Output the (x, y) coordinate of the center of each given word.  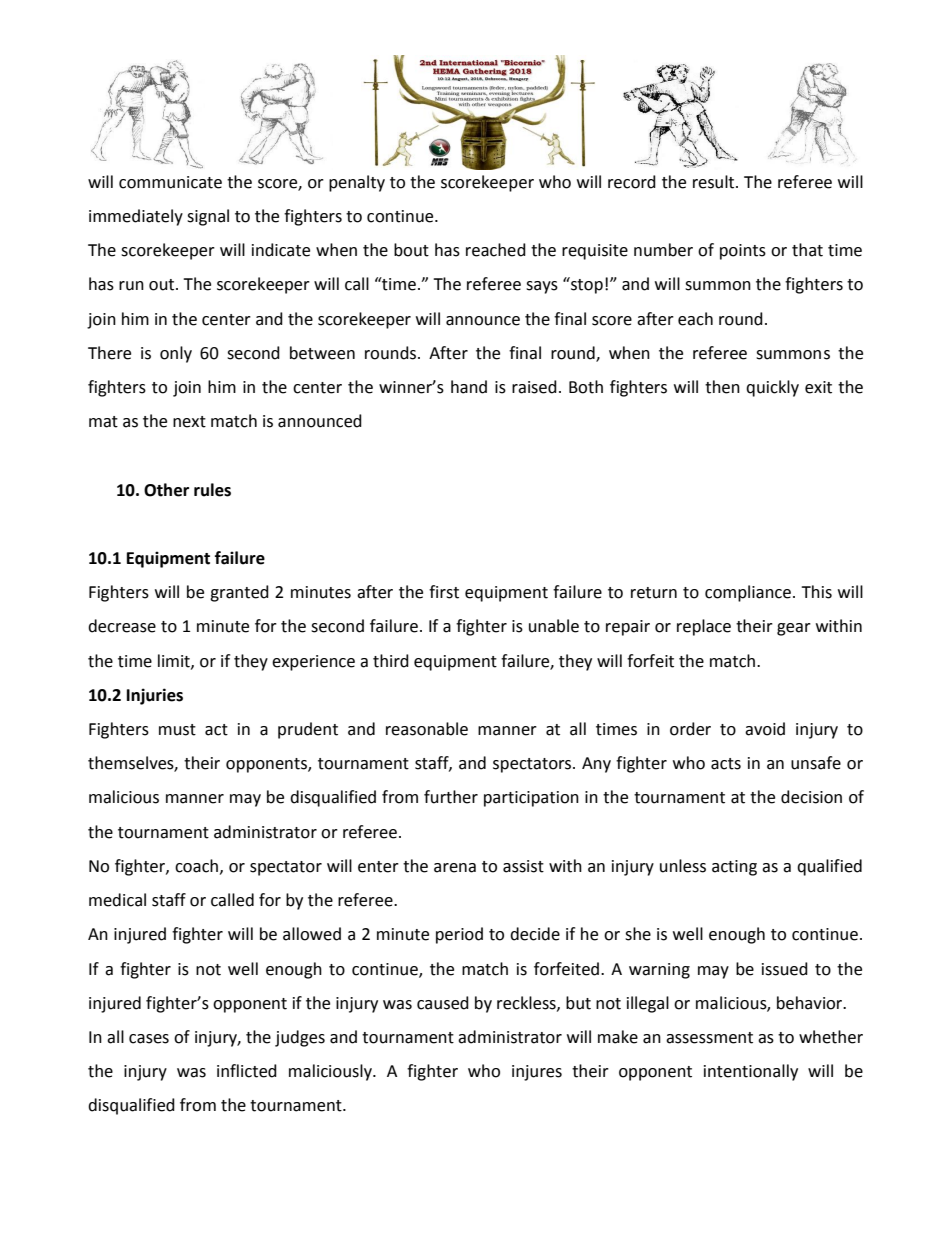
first (444, 592)
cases (149, 1039)
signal (208, 217)
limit (175, 661)
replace (704, 627)
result (715, 182)
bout (411, 250)
